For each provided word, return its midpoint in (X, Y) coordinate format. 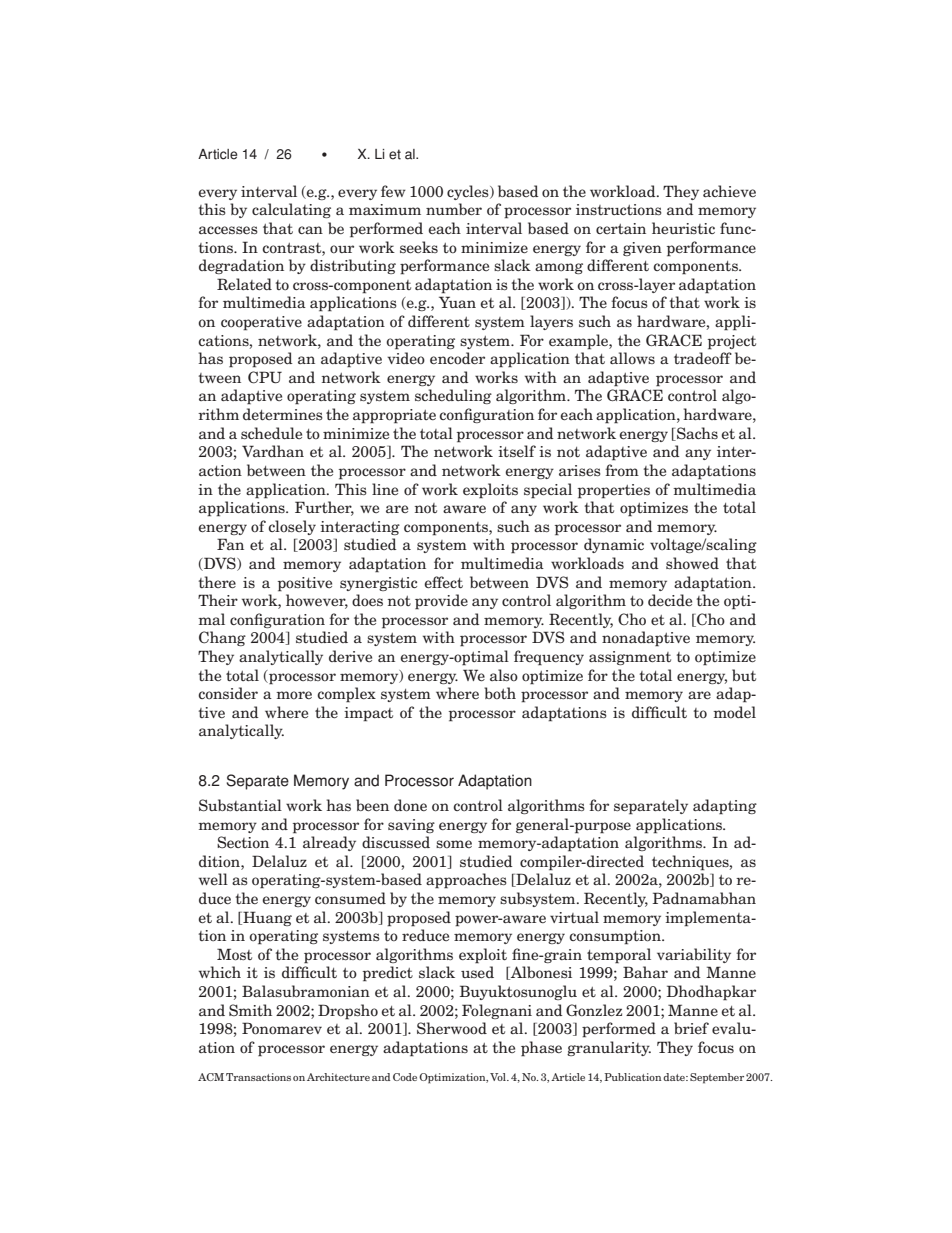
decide (670, 600)
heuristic (683, 228)
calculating (291, 210)
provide (441, 602)
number (454, 209)
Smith (250, 1010)
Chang (222, 638)
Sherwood (452, 1028)
